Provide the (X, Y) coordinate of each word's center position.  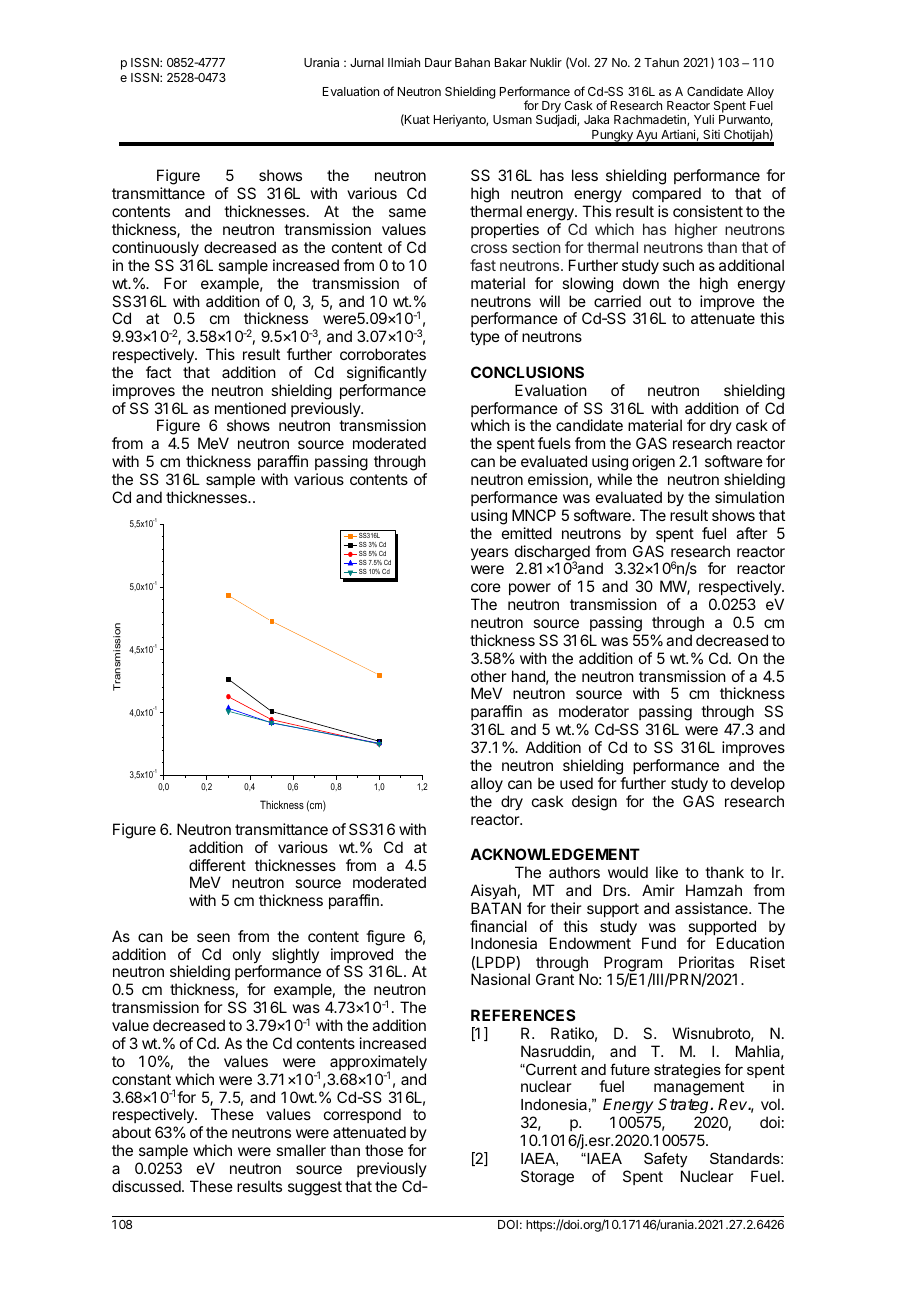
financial (498, 926)
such (678, 265)
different (217, 865)
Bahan (472, 62)
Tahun (661, 62)
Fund (659, 943)
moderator (594, 711)
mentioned (250, 408)
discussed (146, 1186)
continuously (155, 249)
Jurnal (367, 62)
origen (653, 464)
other (489, 676)
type (485, 338)
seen (213, 937)
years (489, 554)
